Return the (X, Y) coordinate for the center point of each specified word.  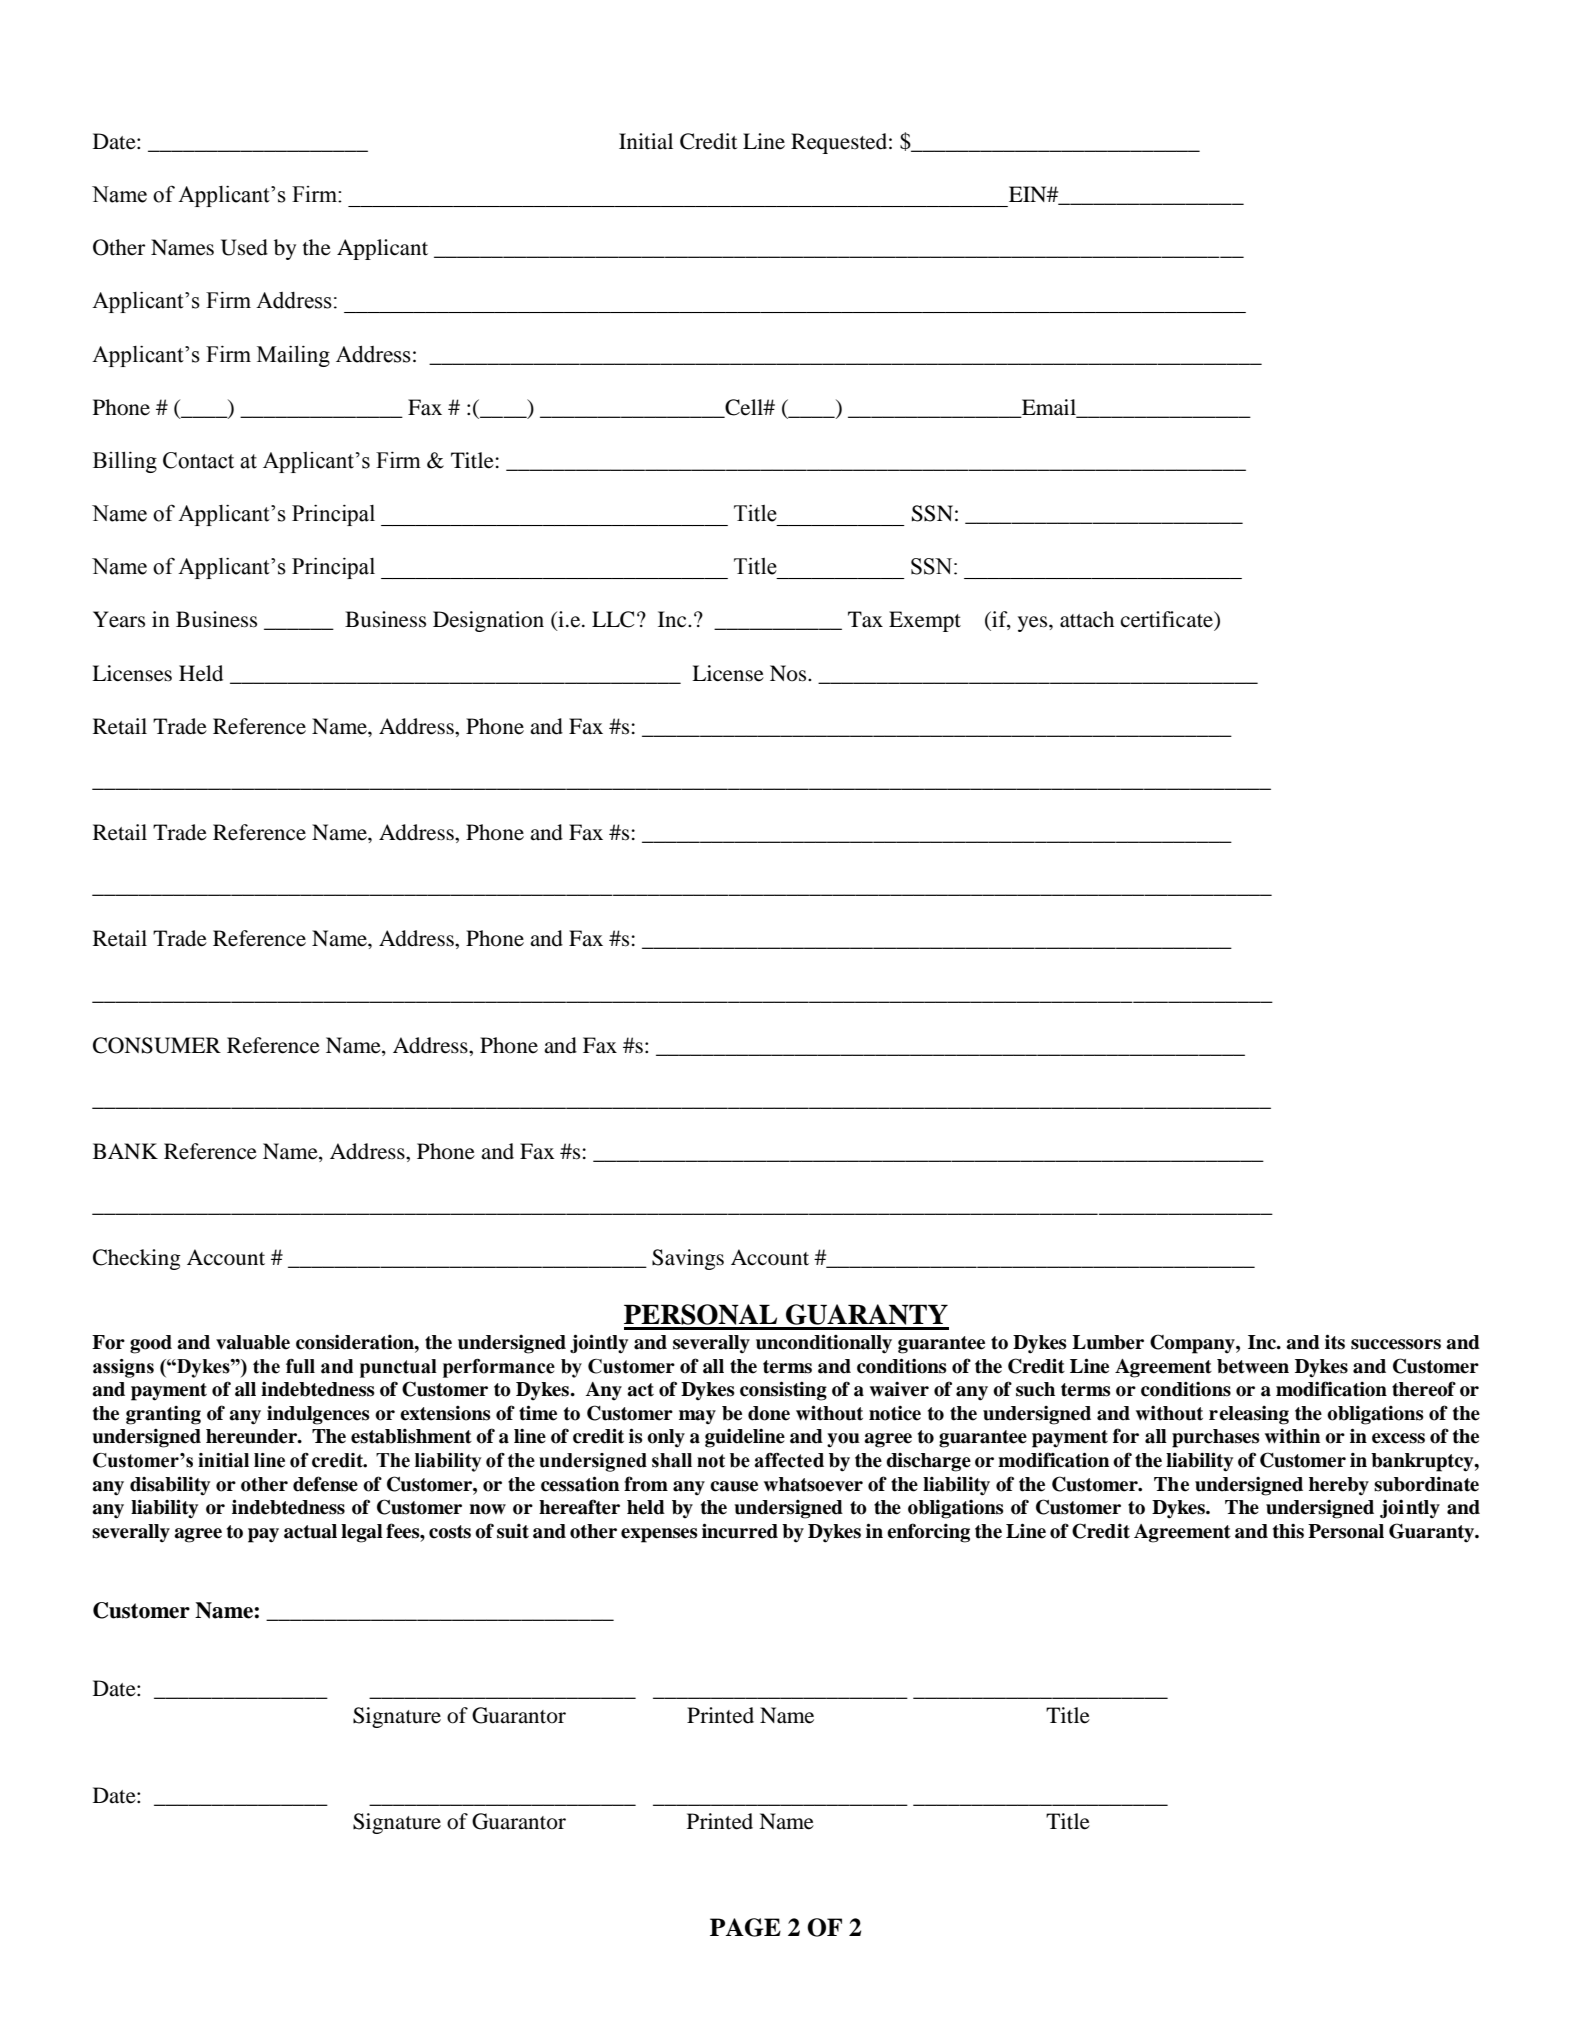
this (1288, 1531)
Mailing (293, 356)
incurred (740, 1531)
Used (244, 247)
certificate (1168, 619)
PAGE (745, 1927)
